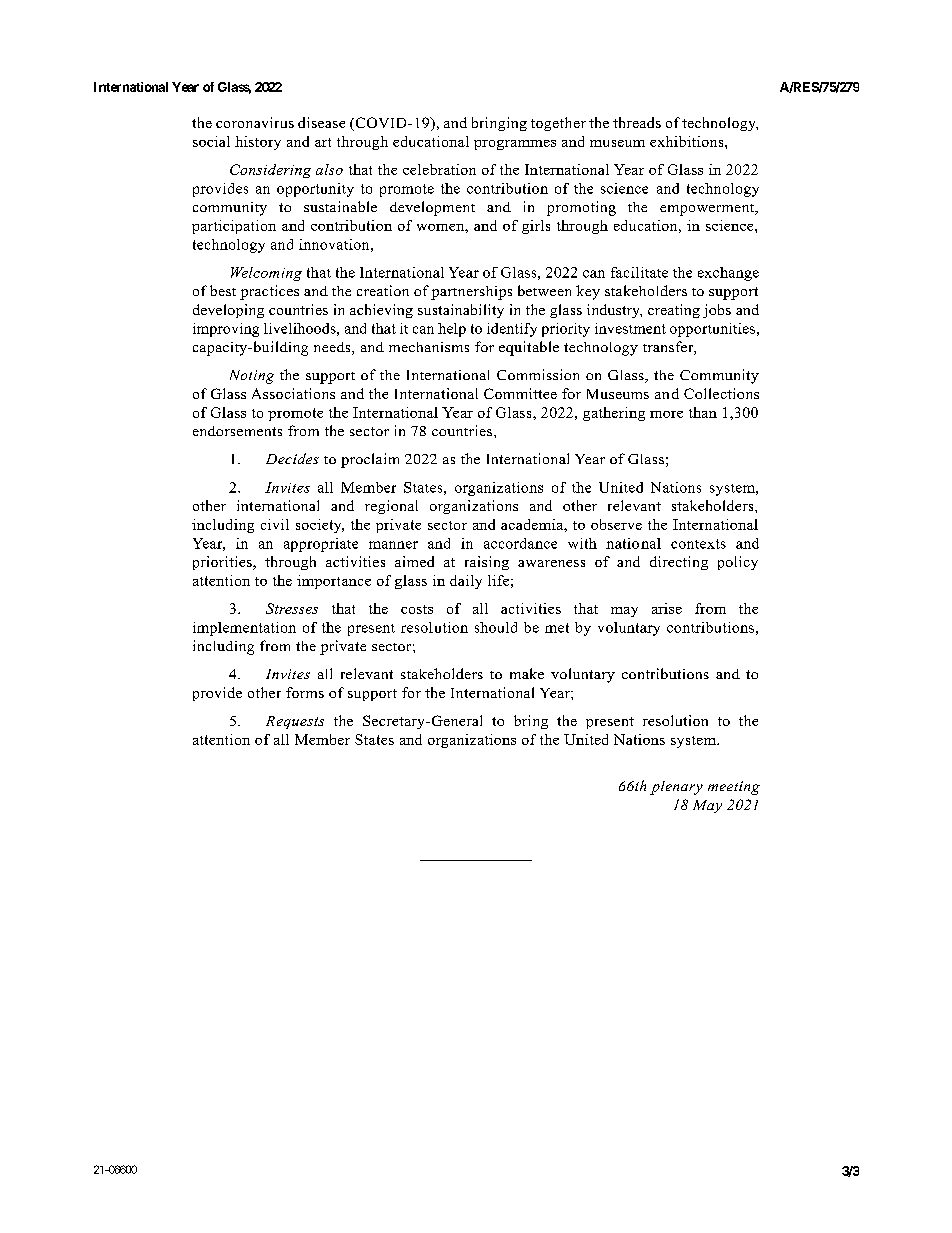 The width and height of the screenshot is (952, 1233). I want to click on Decides, so click(292, 458).
